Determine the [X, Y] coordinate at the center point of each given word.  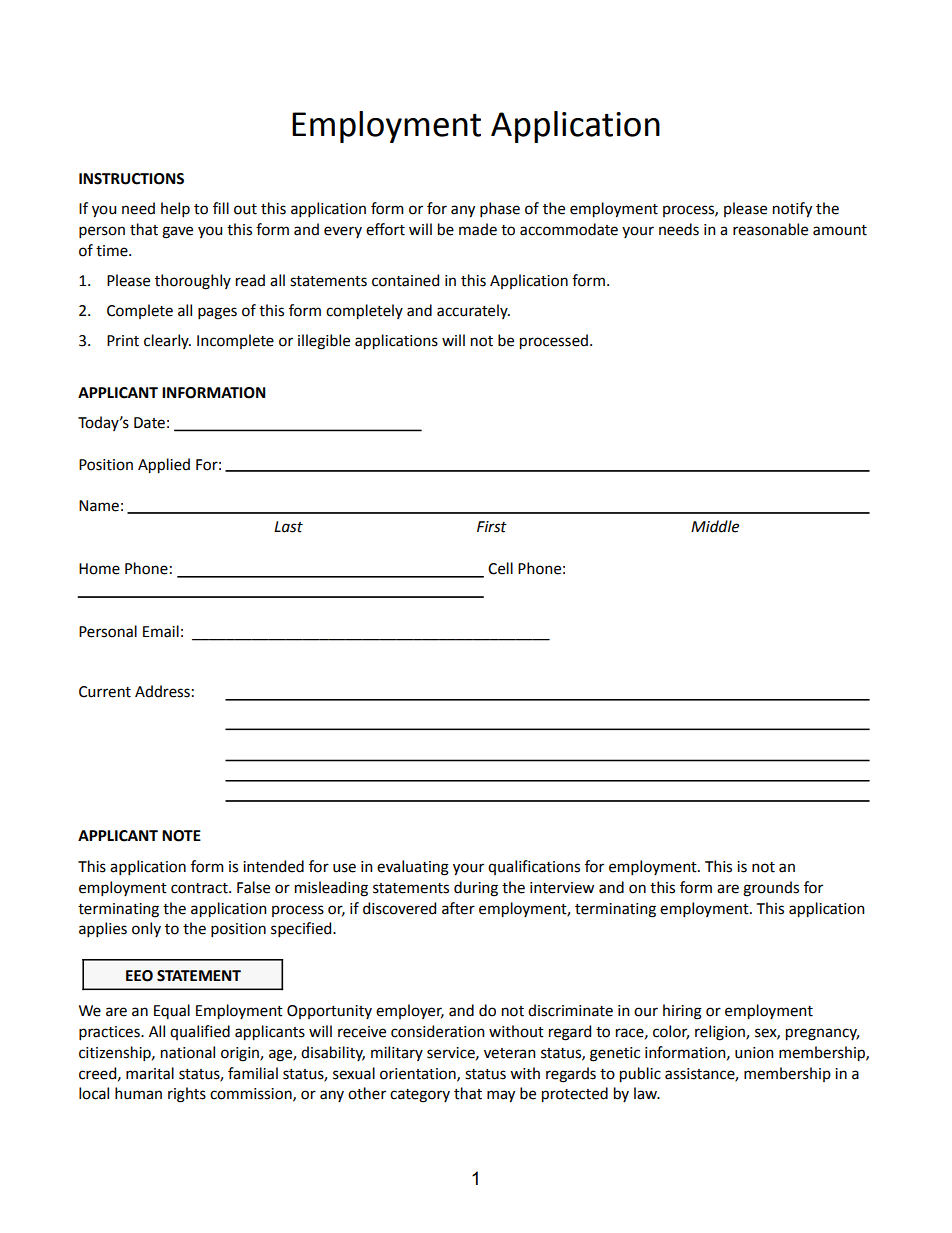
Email [161, 631]
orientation [419, 1074]
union [754, 1053]
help [175, 209]
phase [500, 209]
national [188, 1052]
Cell [500, 568]
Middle [715, 526]
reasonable [770, 229]
